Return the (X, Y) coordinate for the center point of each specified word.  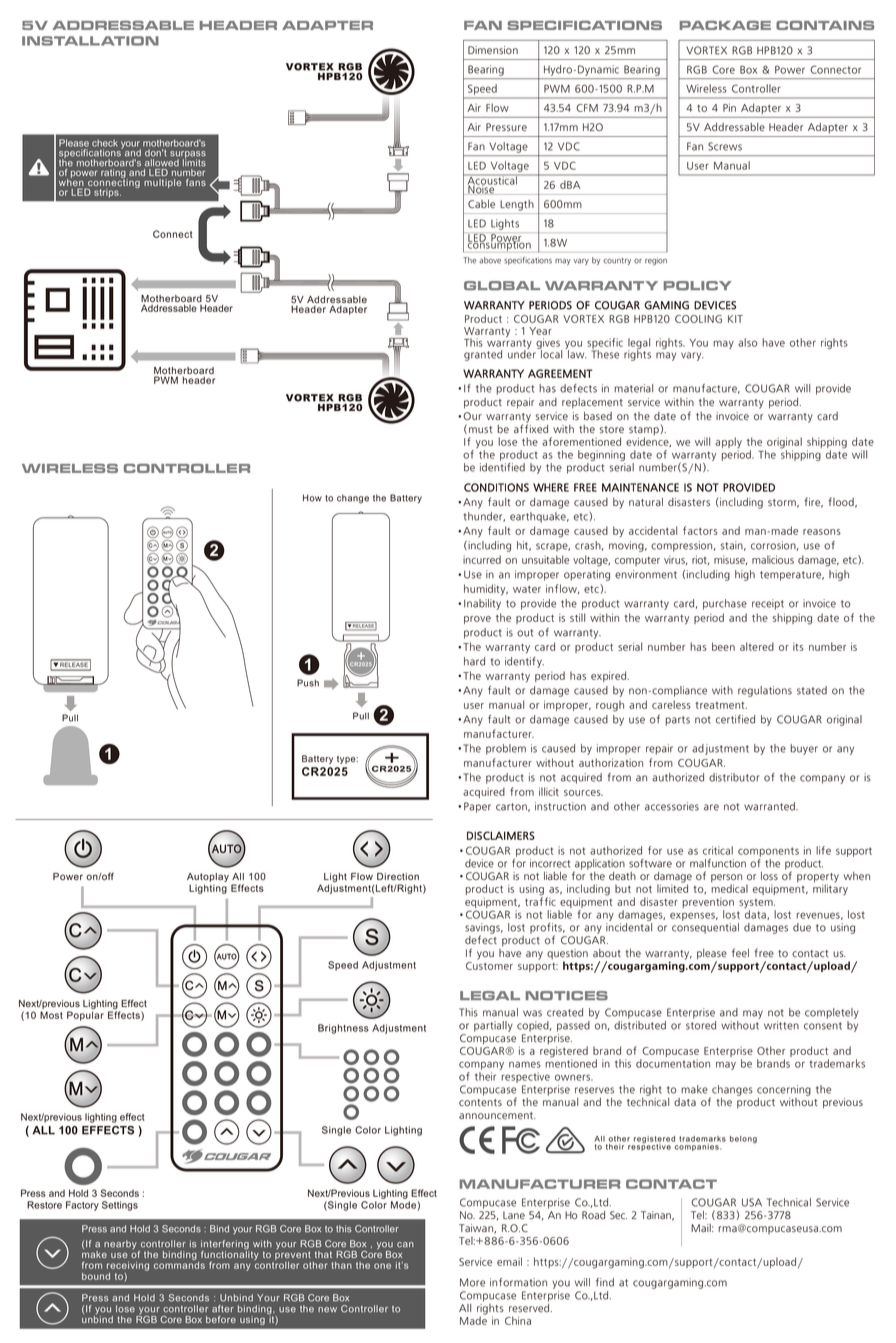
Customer (489, 966)
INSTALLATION (90, 41)
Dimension (493, 50)
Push (308, 683)
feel (740, 953)
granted (483, 355)
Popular (85, 1016)
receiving (128, 1267)
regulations (765, 691)
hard (474, 661)
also (748, 342)
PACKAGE (725, 25)
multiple (162, 183)
